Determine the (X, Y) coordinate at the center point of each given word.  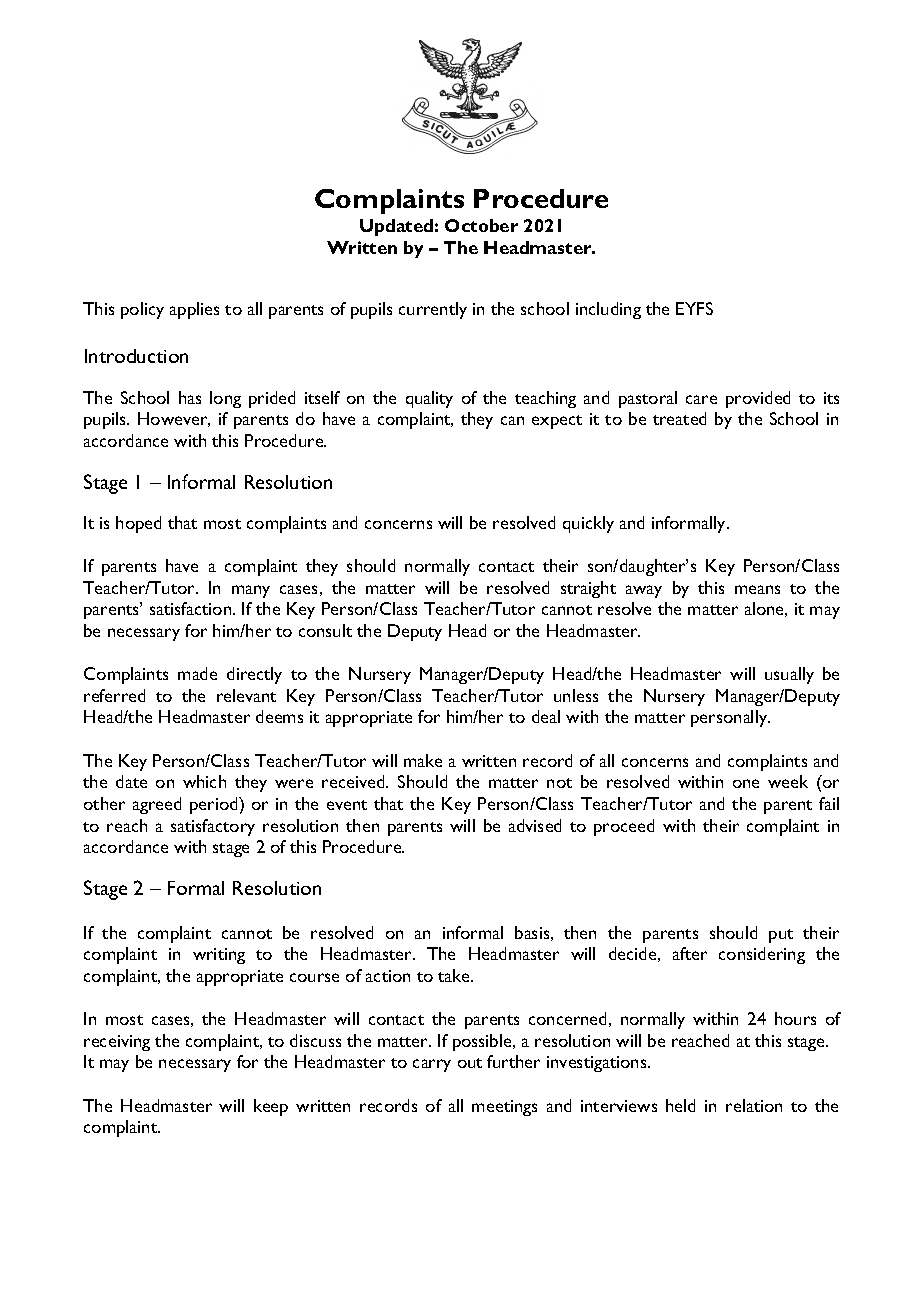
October (481, 225)
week (788, 781)
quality (429, 399)
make (423, 760)
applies (194, 310)
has (190, 397)
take (455, 975)
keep (271, 1107)
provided (758, 399)
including (608, 310)
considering (762, 955)
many (251, 591)
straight (588, 589)
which (204, 781)
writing (219, 956)
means (757, 589)
